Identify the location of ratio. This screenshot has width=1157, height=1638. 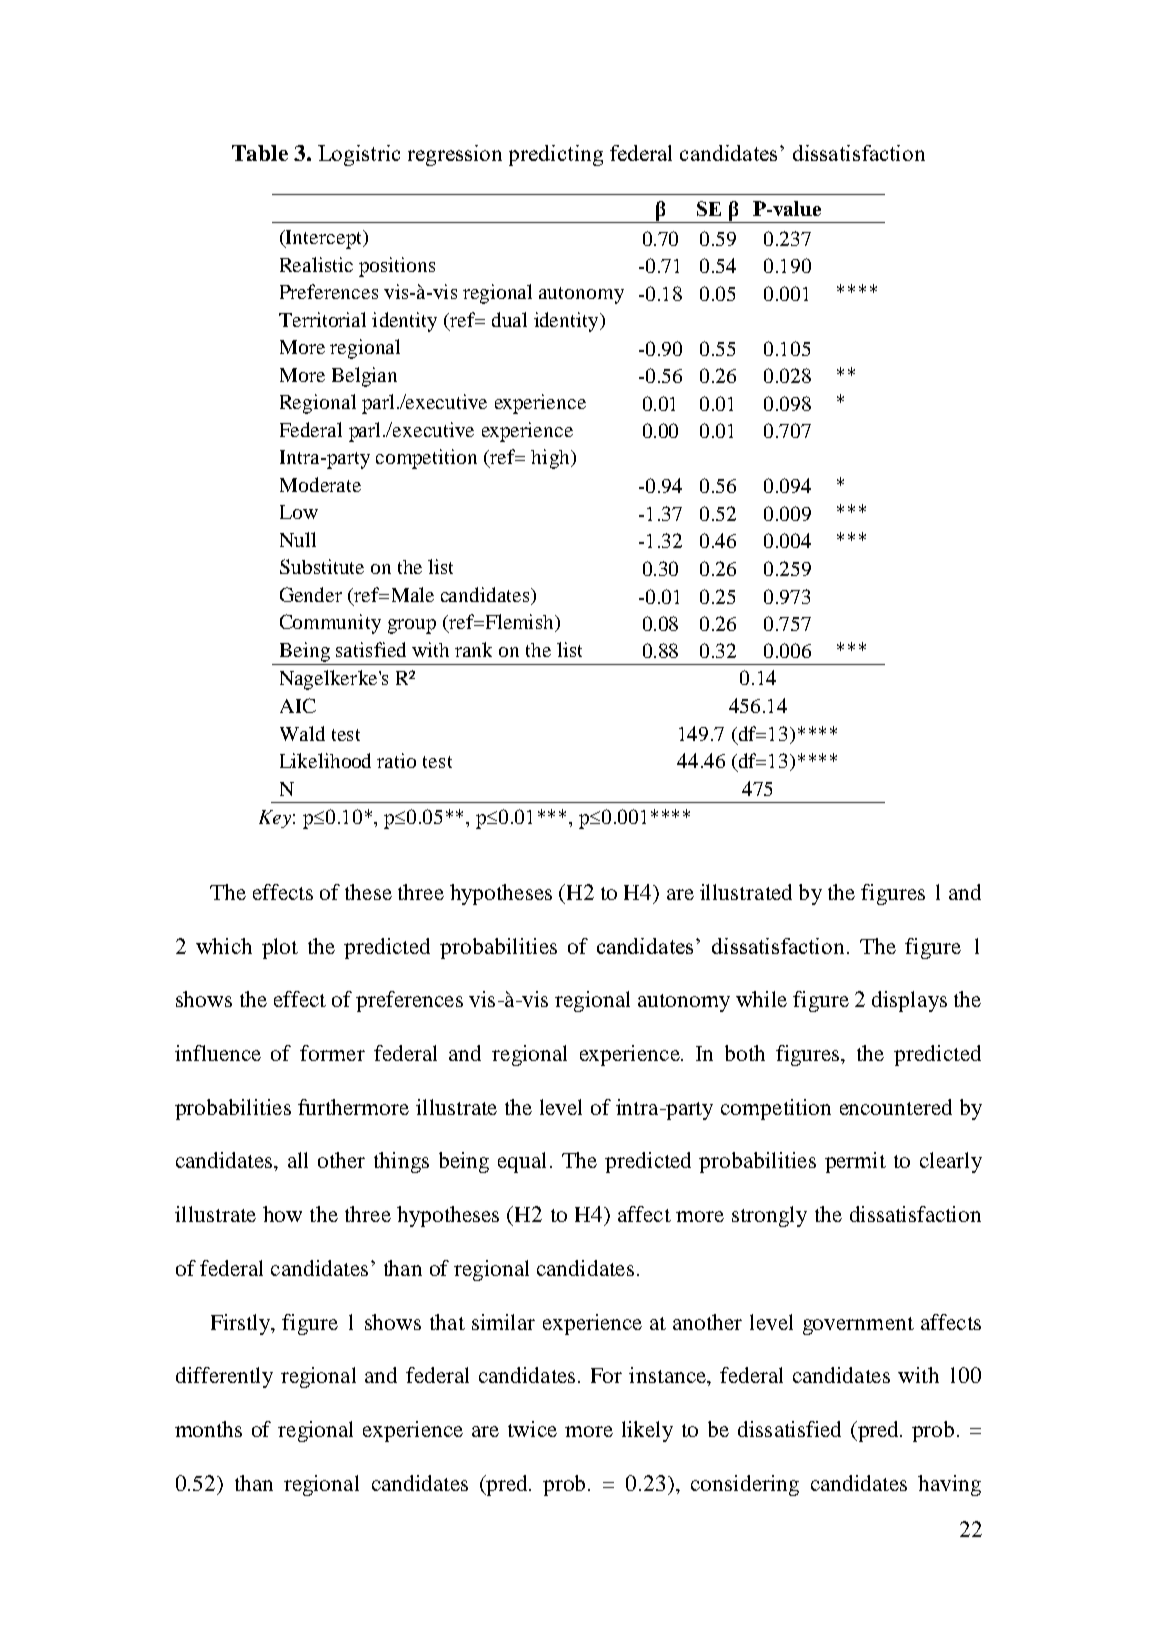
(396, 760).
